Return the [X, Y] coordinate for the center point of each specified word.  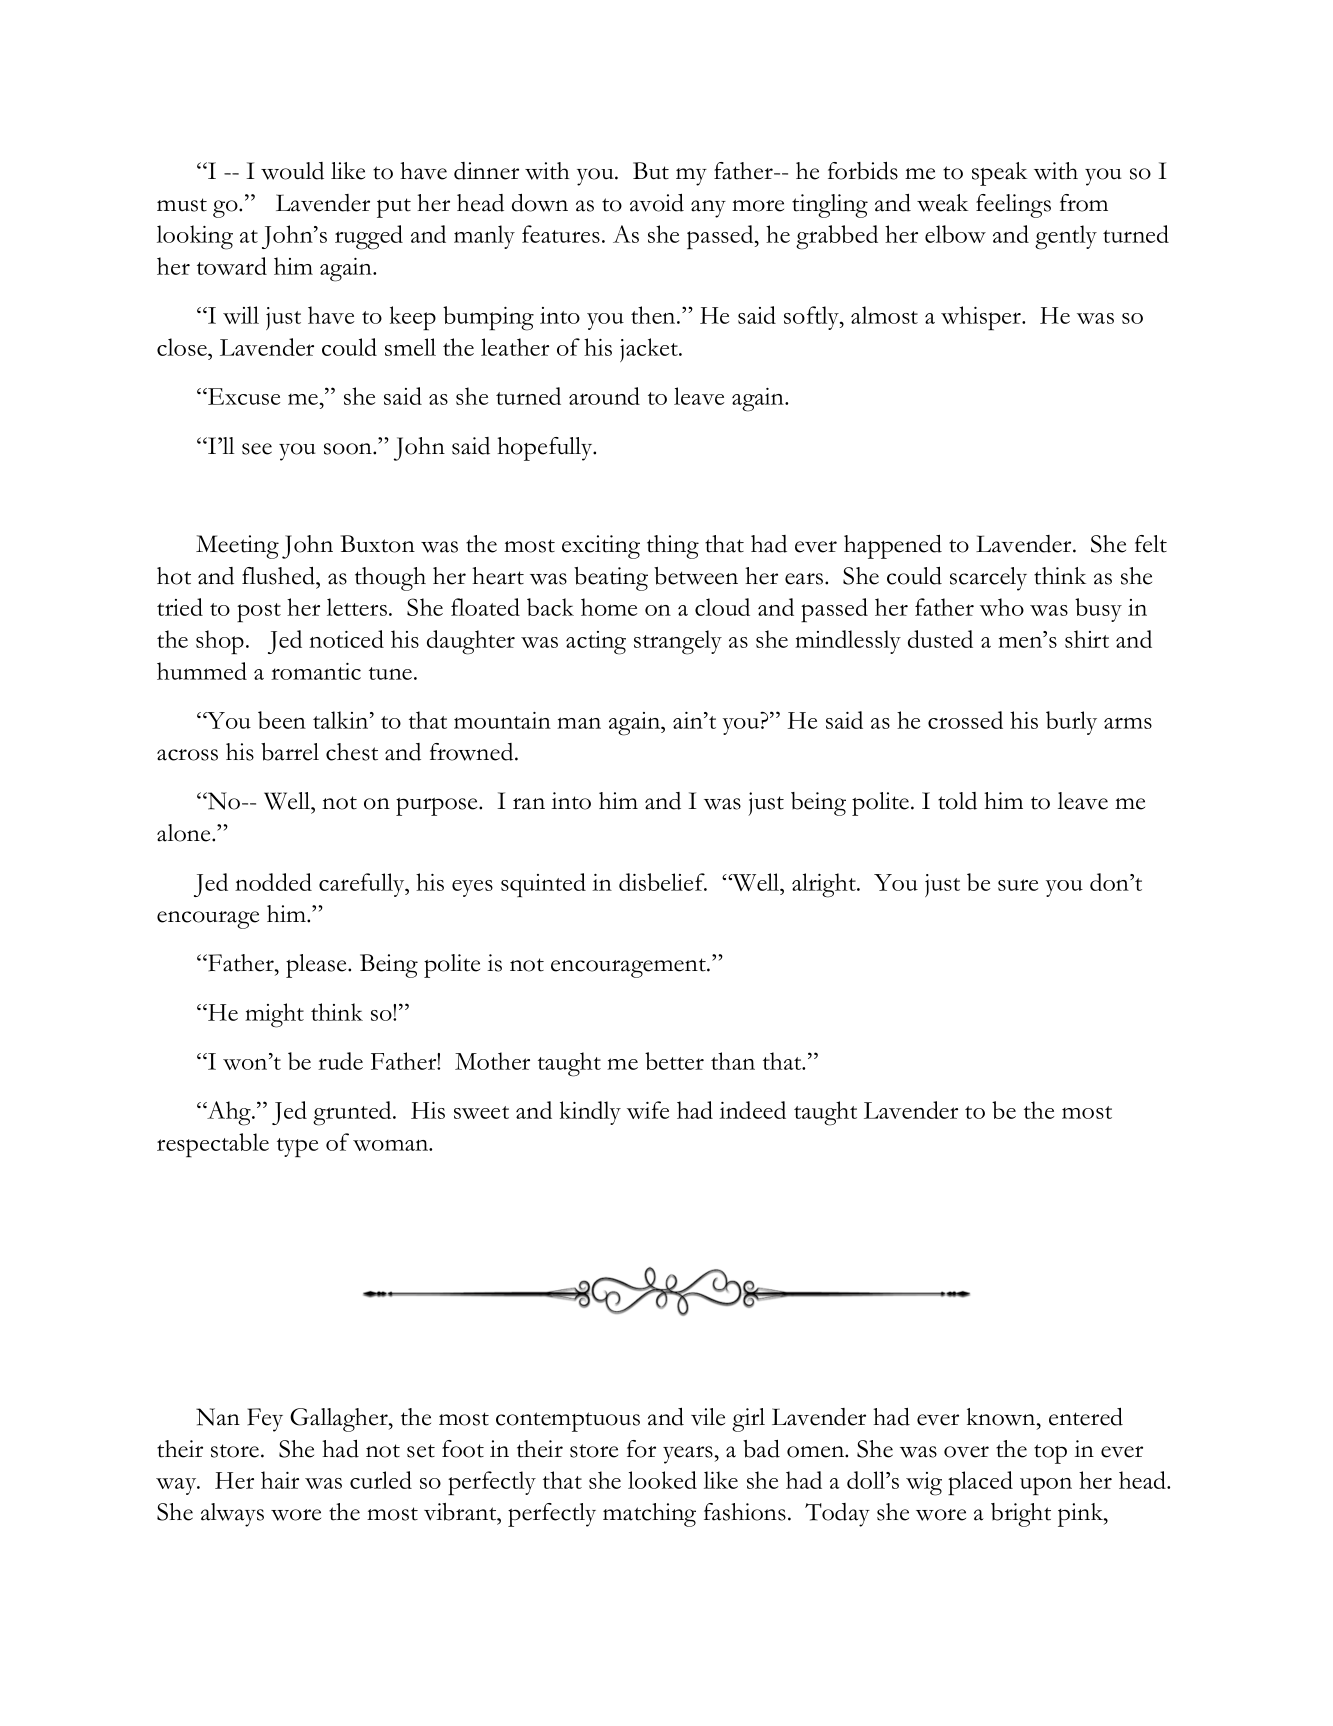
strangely [678, 642]
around [604, 396]
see [257, 449]
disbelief [663, 882]
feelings [1013, 206]
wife [648, 1110]
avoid [657, 203]
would [292, 171]
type [297, 1148]
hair [280, 1480]
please [317, 966]
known [1002, 1417]
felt [1151, 544]
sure [1018, 885]
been [282, 720]
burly [1071, 723]
